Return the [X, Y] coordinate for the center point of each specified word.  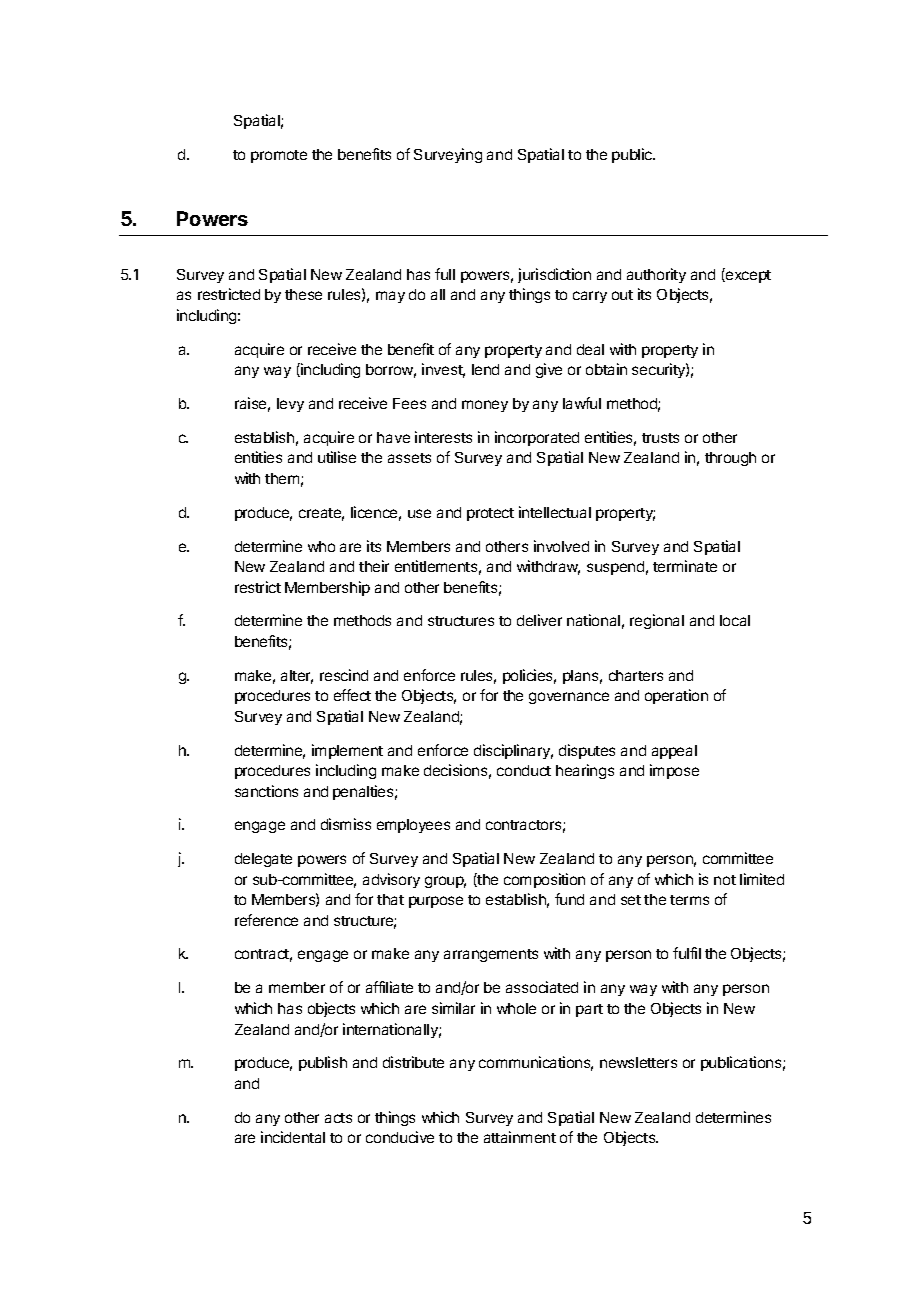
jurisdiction [554, 275]
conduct [524, 770]
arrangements [491, 955]
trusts [660, 438]
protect [490, 514]
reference [266, 920]
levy [290, 405]
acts [338, 1118]
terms [689, 900]
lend [485, 369]
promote [279, 156]
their [374, 566]
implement [347, 751]
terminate [685, 566]
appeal [674, 752]
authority [656, 275]
